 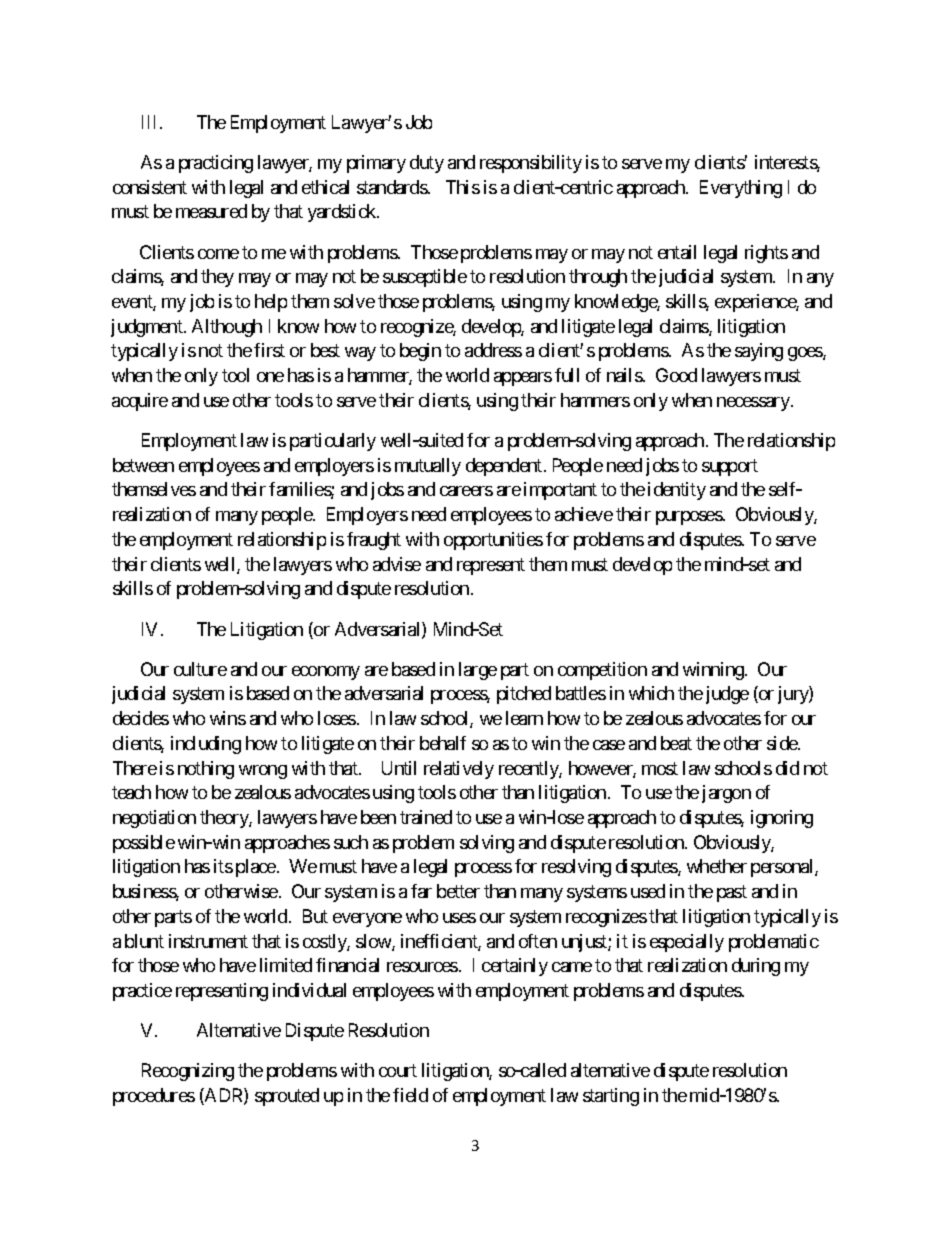 I want to click on between, so click(x=143, y=465).
